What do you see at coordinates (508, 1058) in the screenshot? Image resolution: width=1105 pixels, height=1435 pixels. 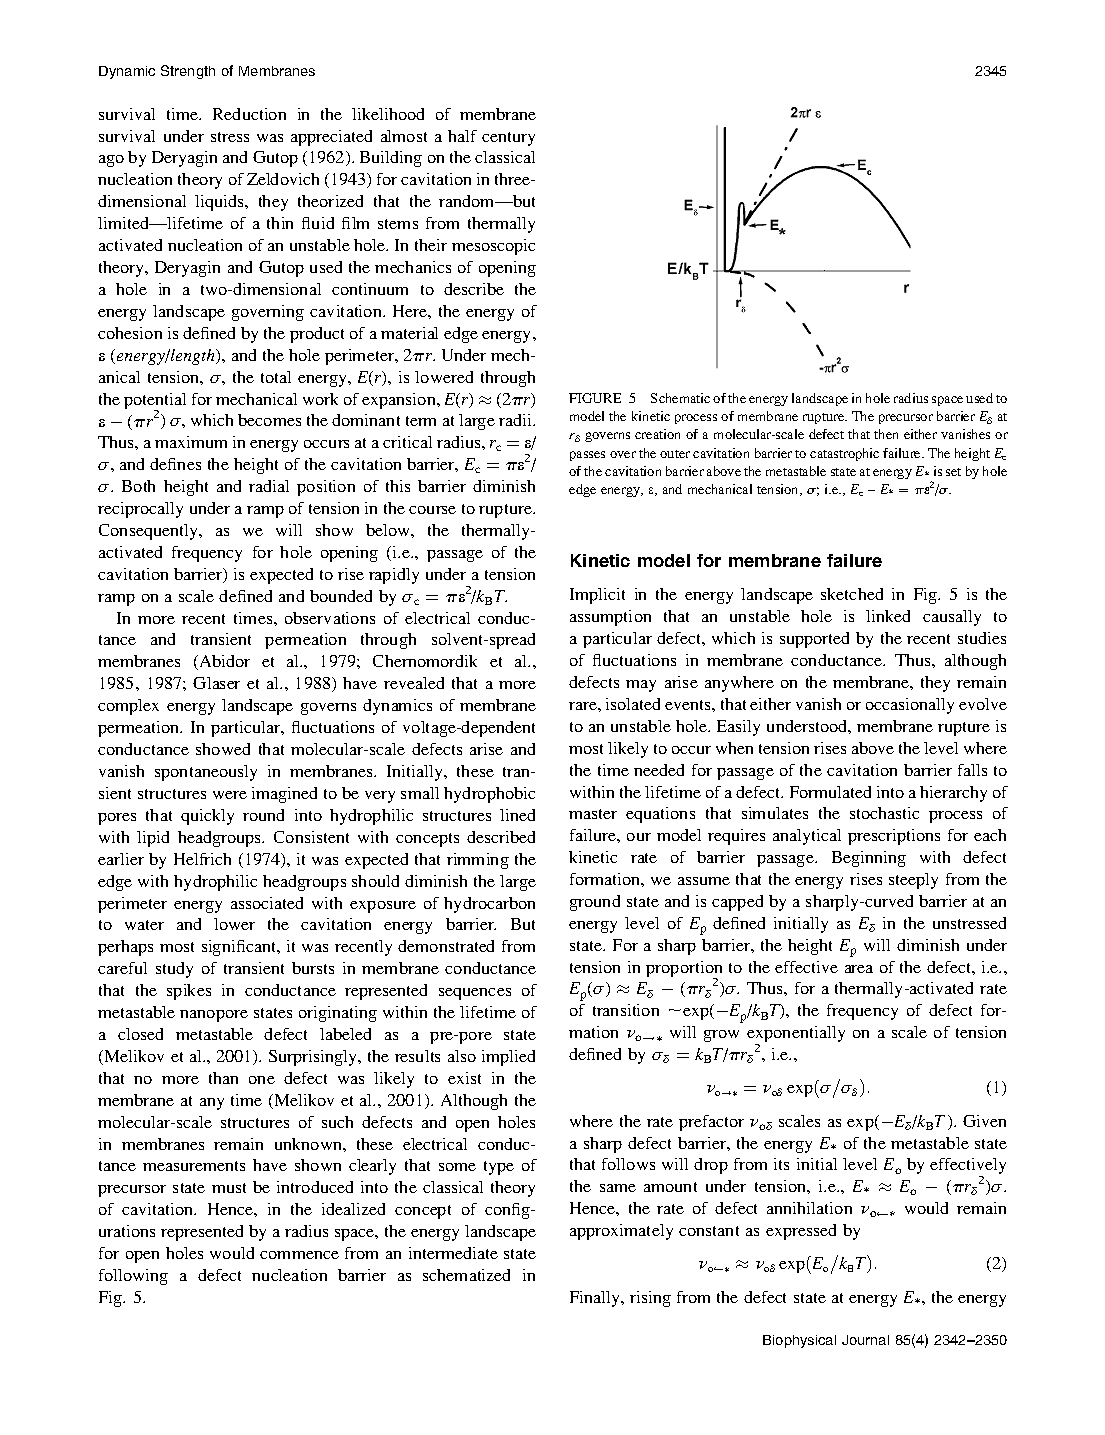 I see `implied` at bounding box center [508, 1058].
